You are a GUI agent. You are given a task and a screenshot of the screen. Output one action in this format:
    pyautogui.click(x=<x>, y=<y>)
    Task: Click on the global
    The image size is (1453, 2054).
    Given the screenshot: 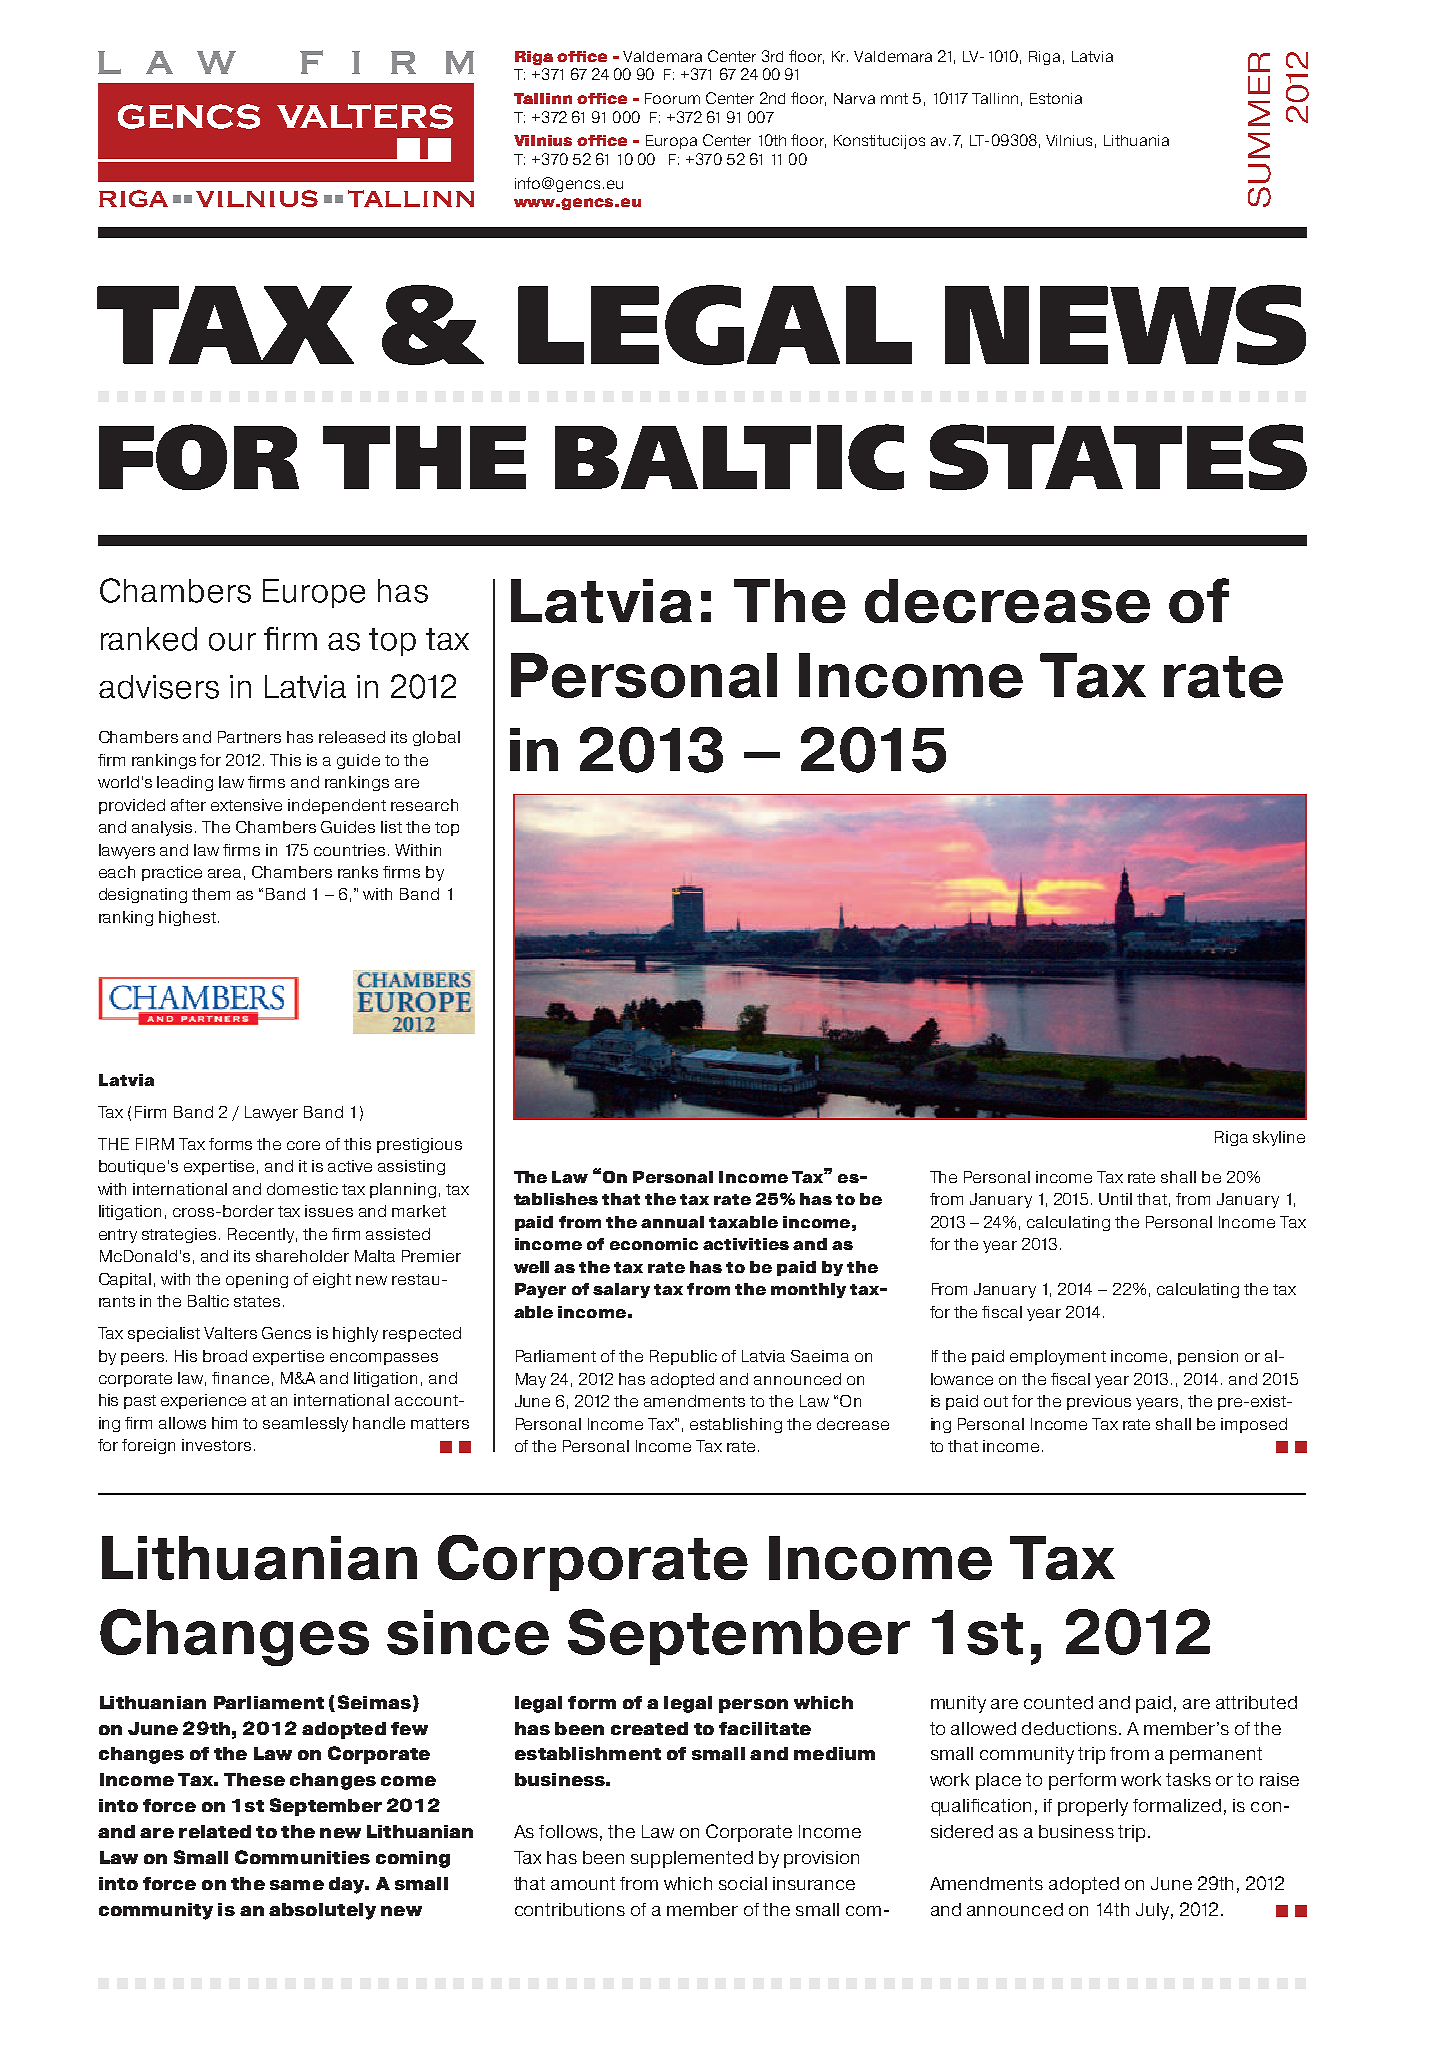 What is the action you would take?
    pyautogui.click(x=436, y=738)
